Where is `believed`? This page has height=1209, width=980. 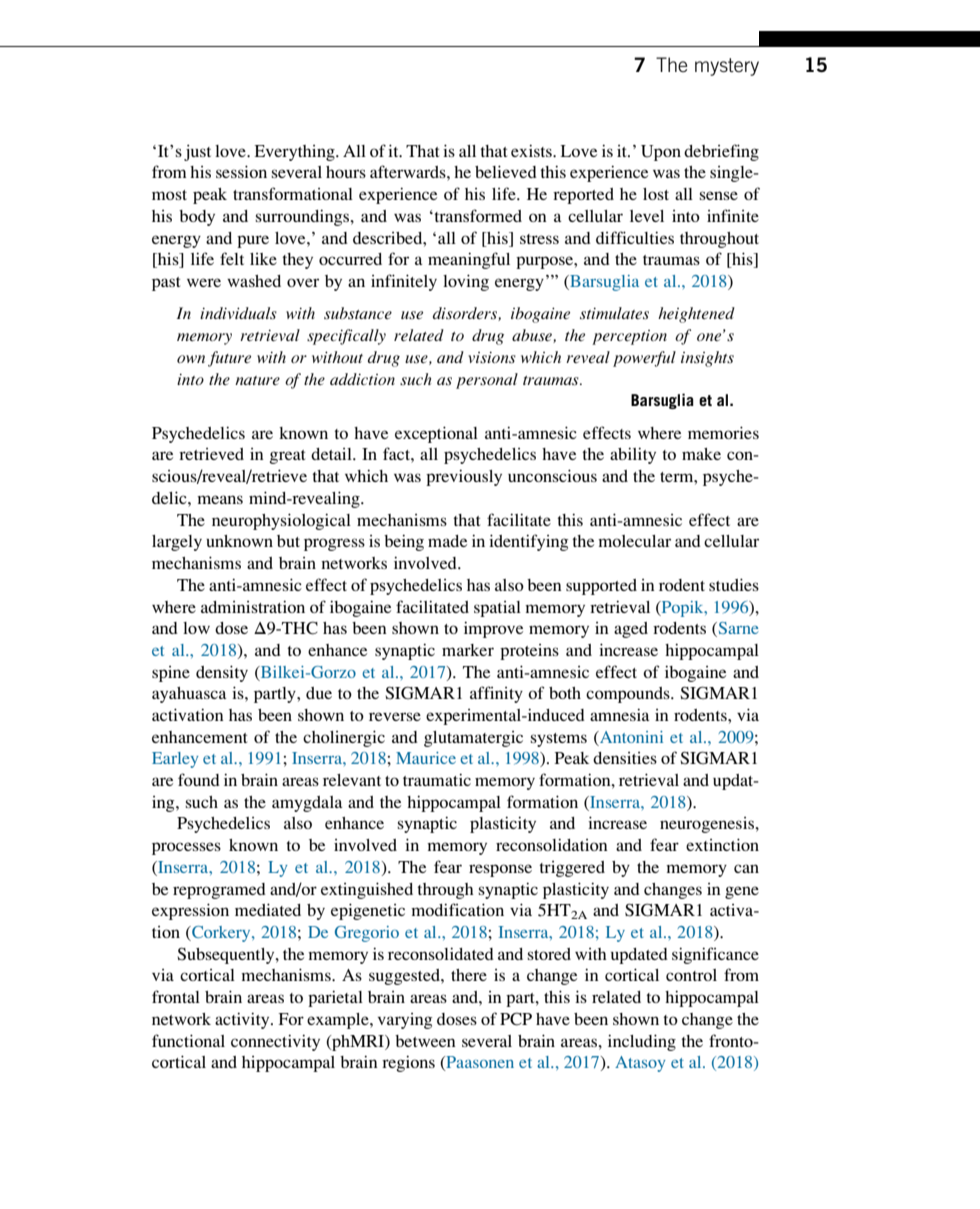
believed is located at coordinates (506, 171).
